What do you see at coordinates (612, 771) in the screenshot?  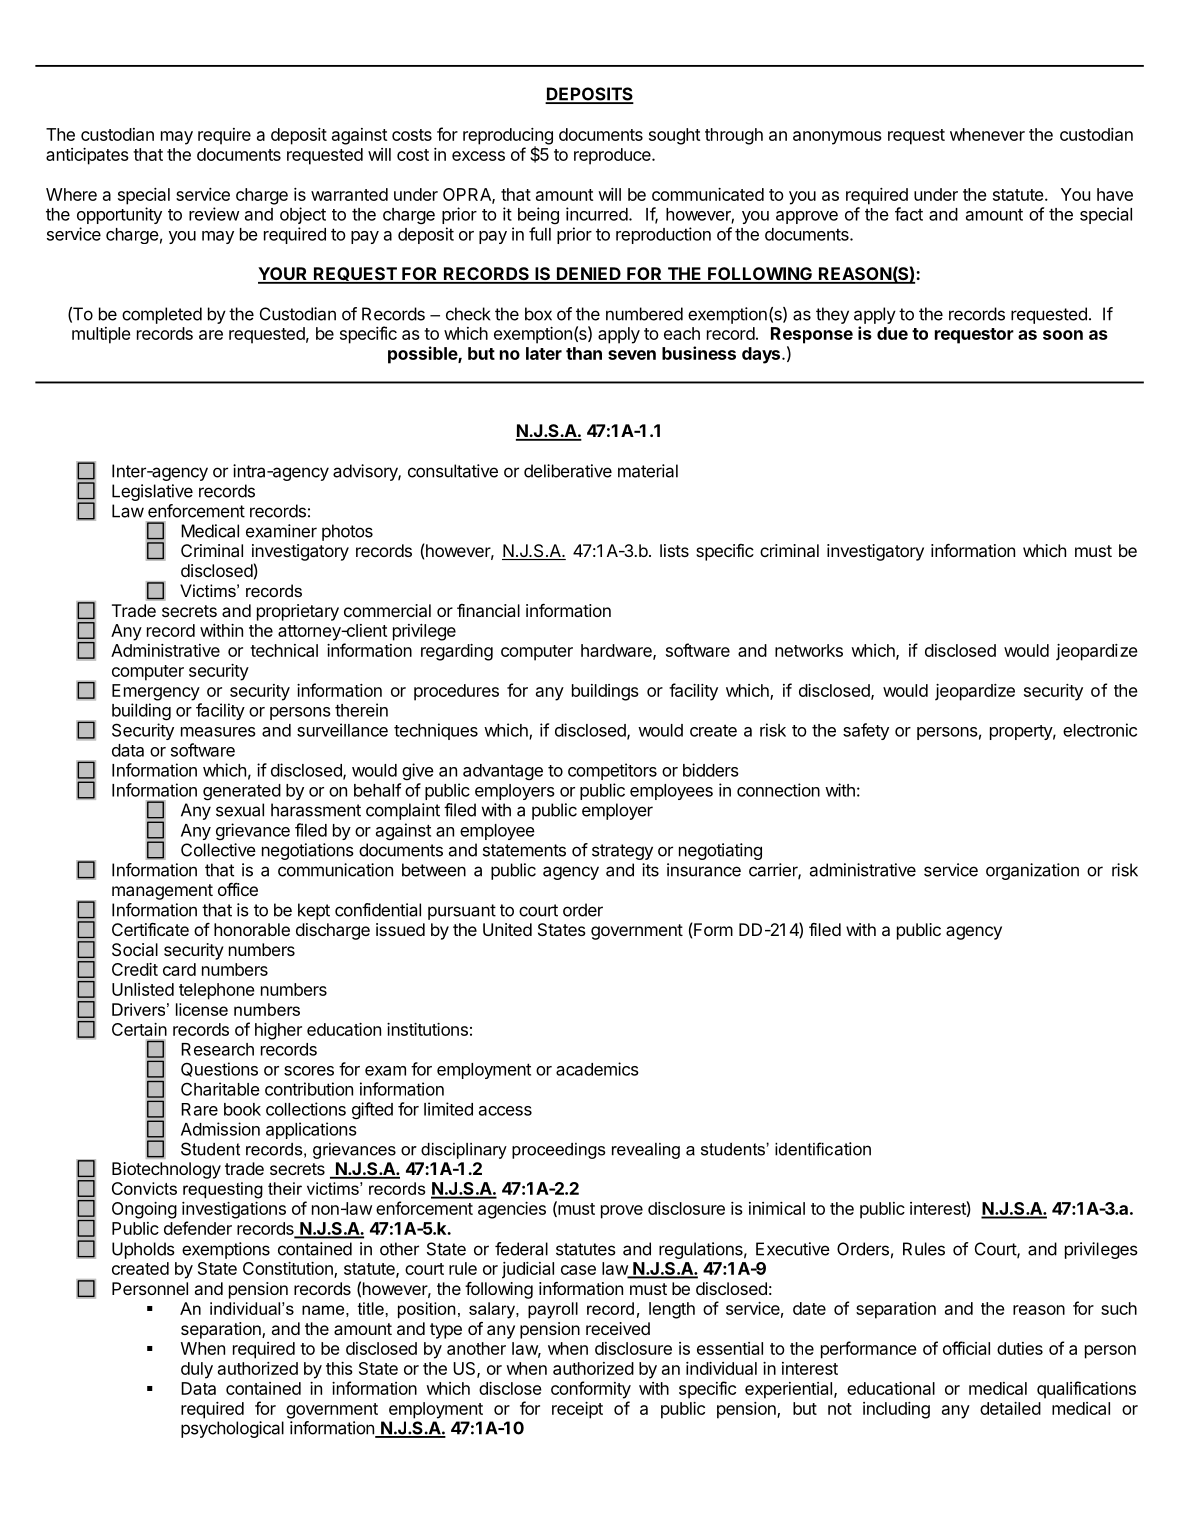 I see `competitors` at bounding box center [612, 771].
